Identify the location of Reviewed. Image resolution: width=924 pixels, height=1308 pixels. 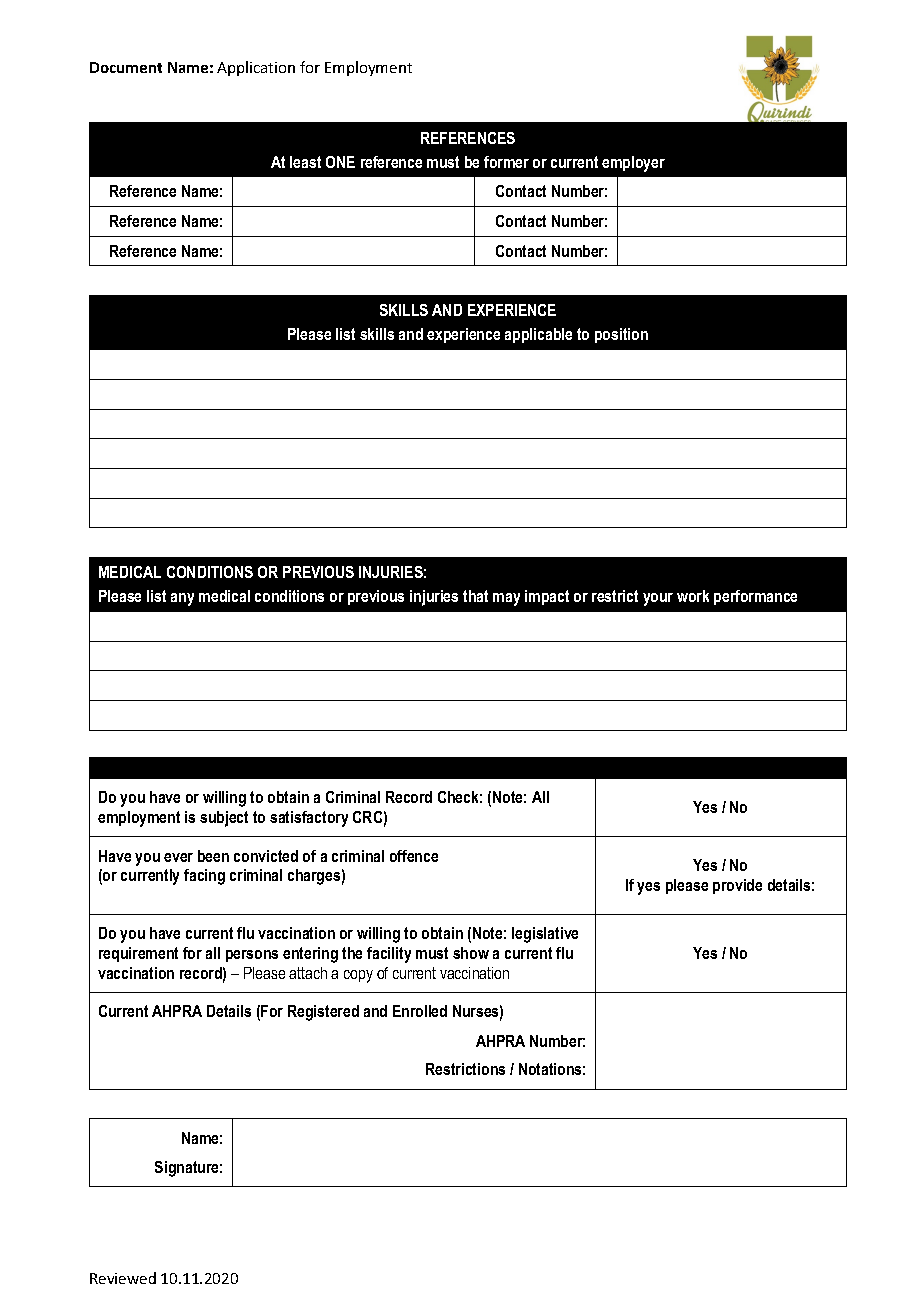
(123, 1278).
